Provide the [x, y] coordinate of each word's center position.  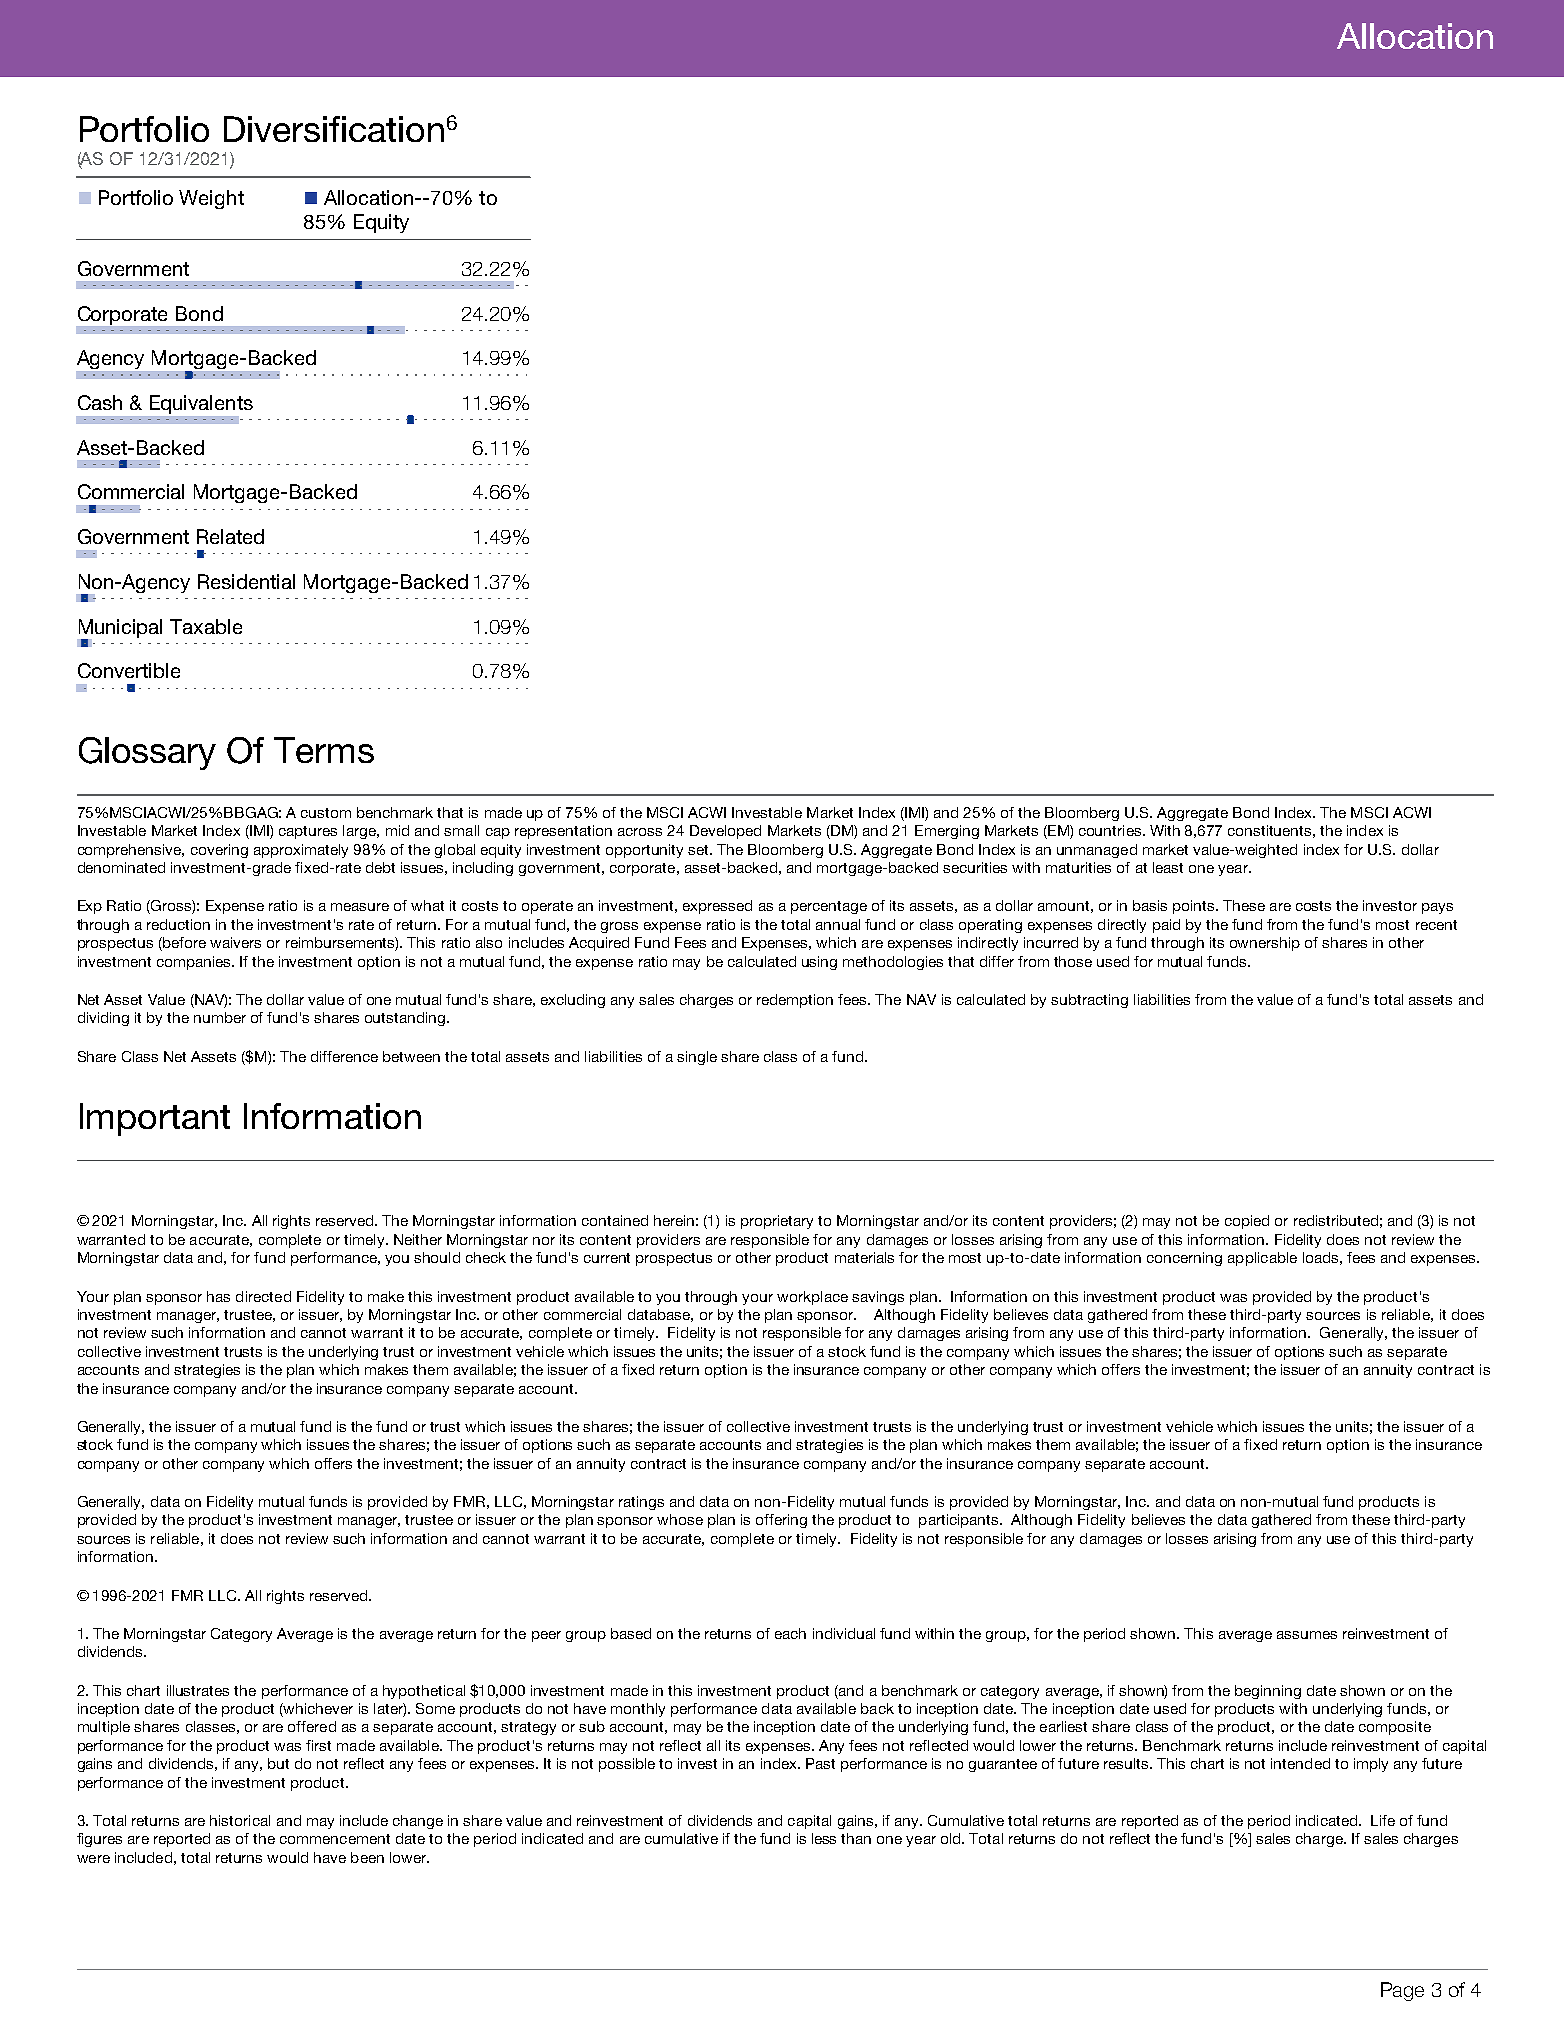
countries [1111, 830]
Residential [246, 581]
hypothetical [424, 1692]
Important [155, 1119]
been [367, 1857]
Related [230, 536]
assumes [1307, 1635]
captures [308, 832]
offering [781, 1521]
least [1168, 867]
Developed [725, 832]
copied [1247, 1222]
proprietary [777, 1222]
